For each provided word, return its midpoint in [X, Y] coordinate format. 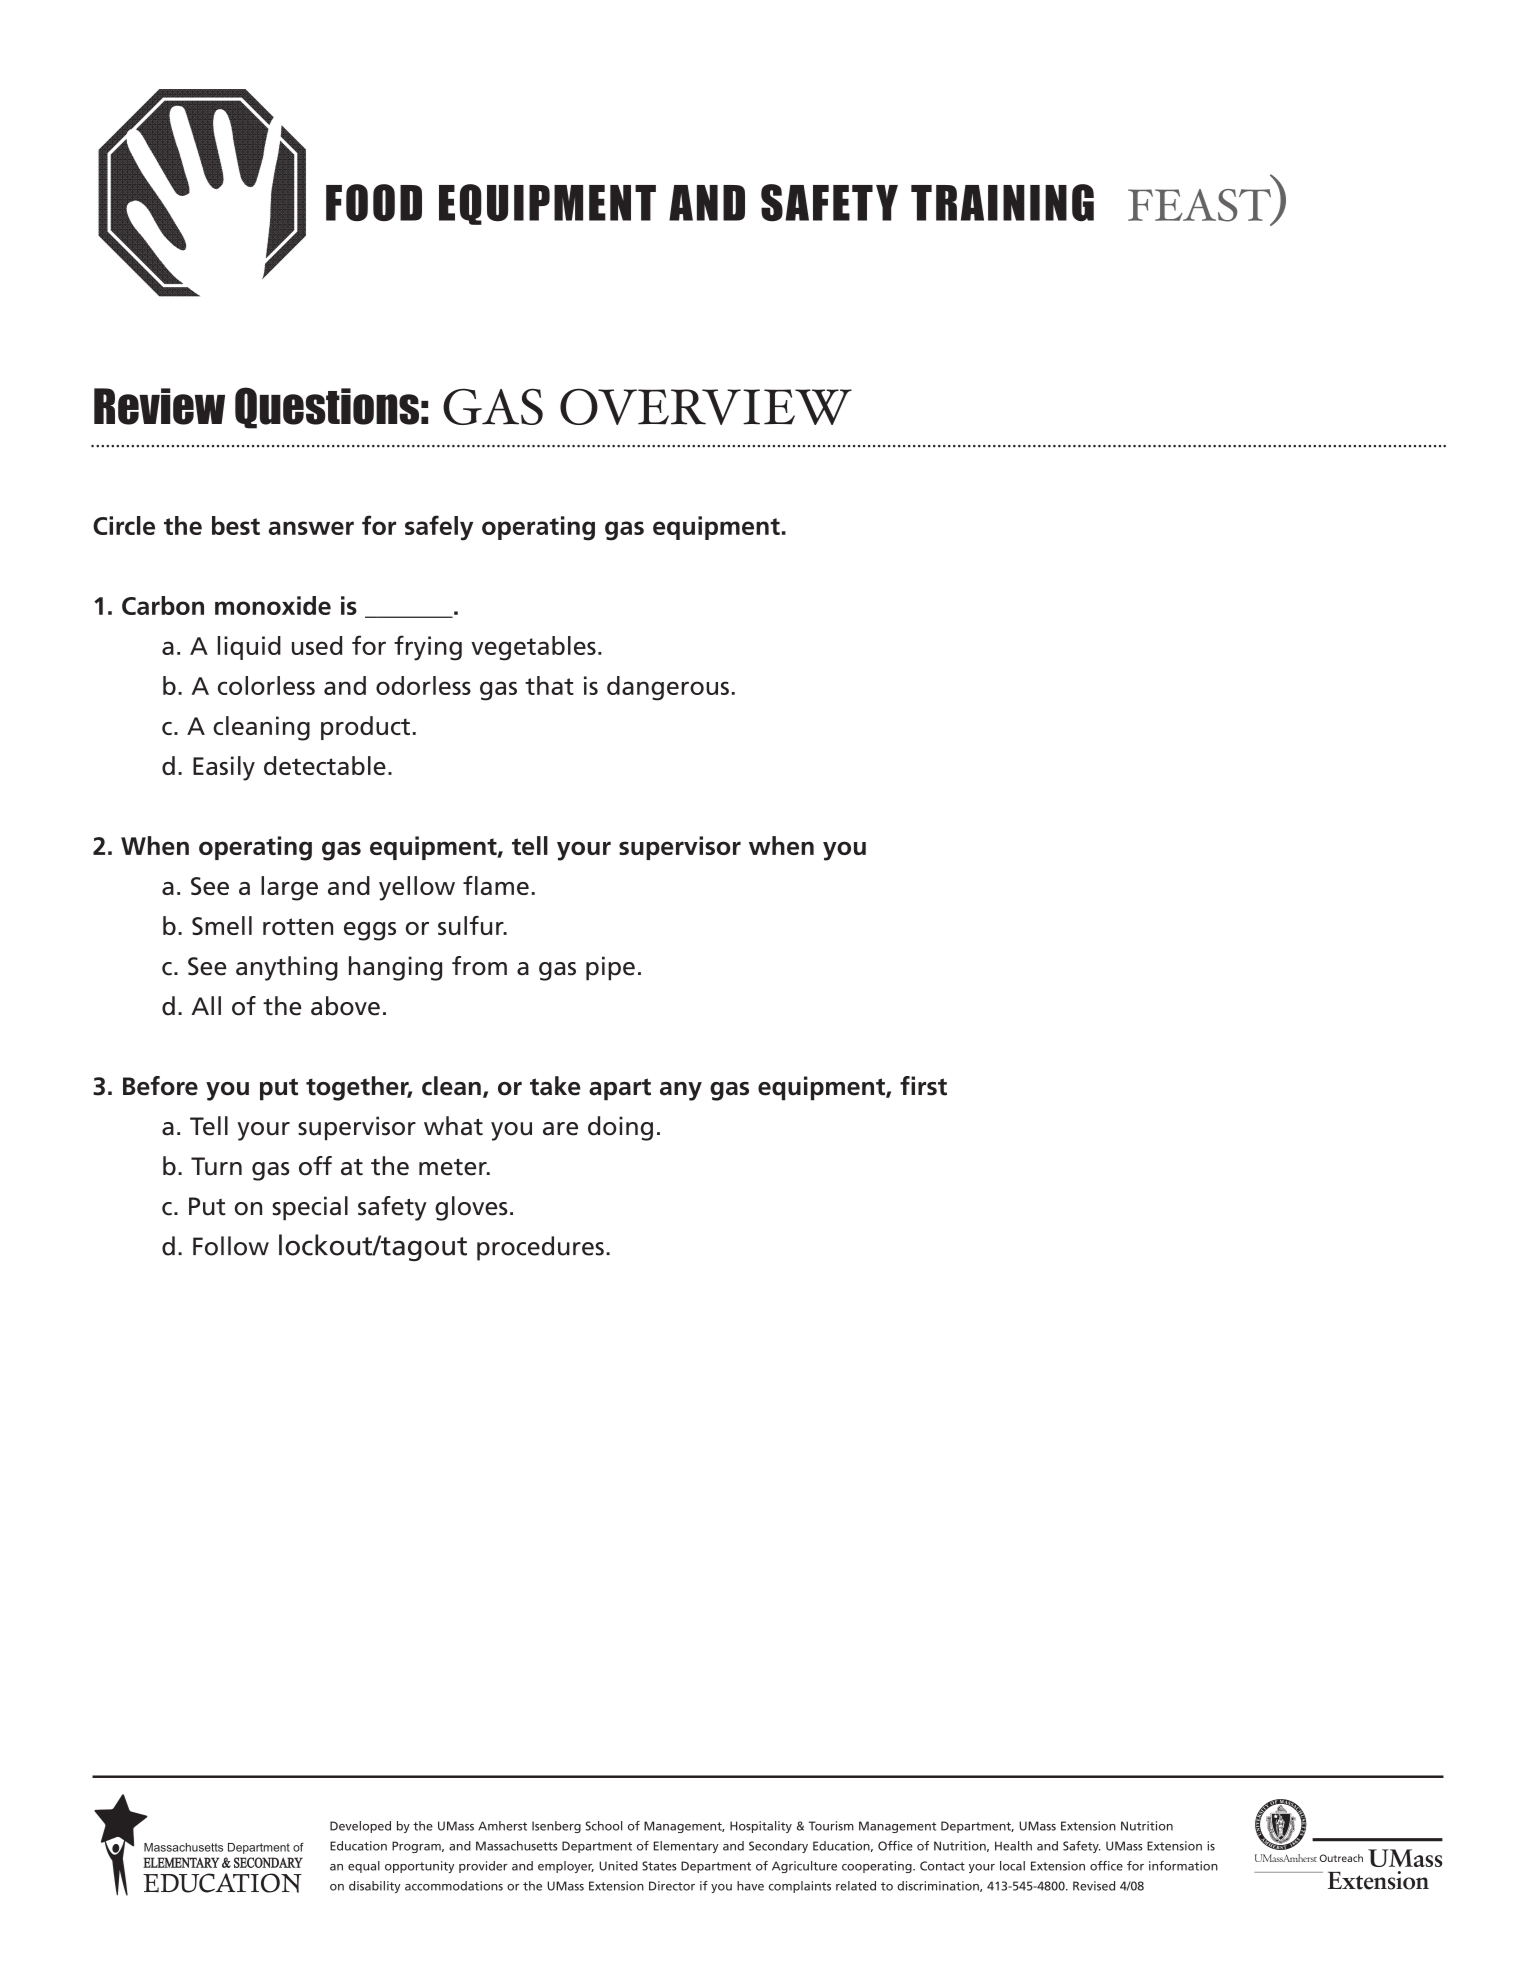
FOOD [374, 202]
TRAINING [1002, 202]
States [659, 1866]
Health [1013, 1846]
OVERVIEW [706, 406]
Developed [360, 1827]
